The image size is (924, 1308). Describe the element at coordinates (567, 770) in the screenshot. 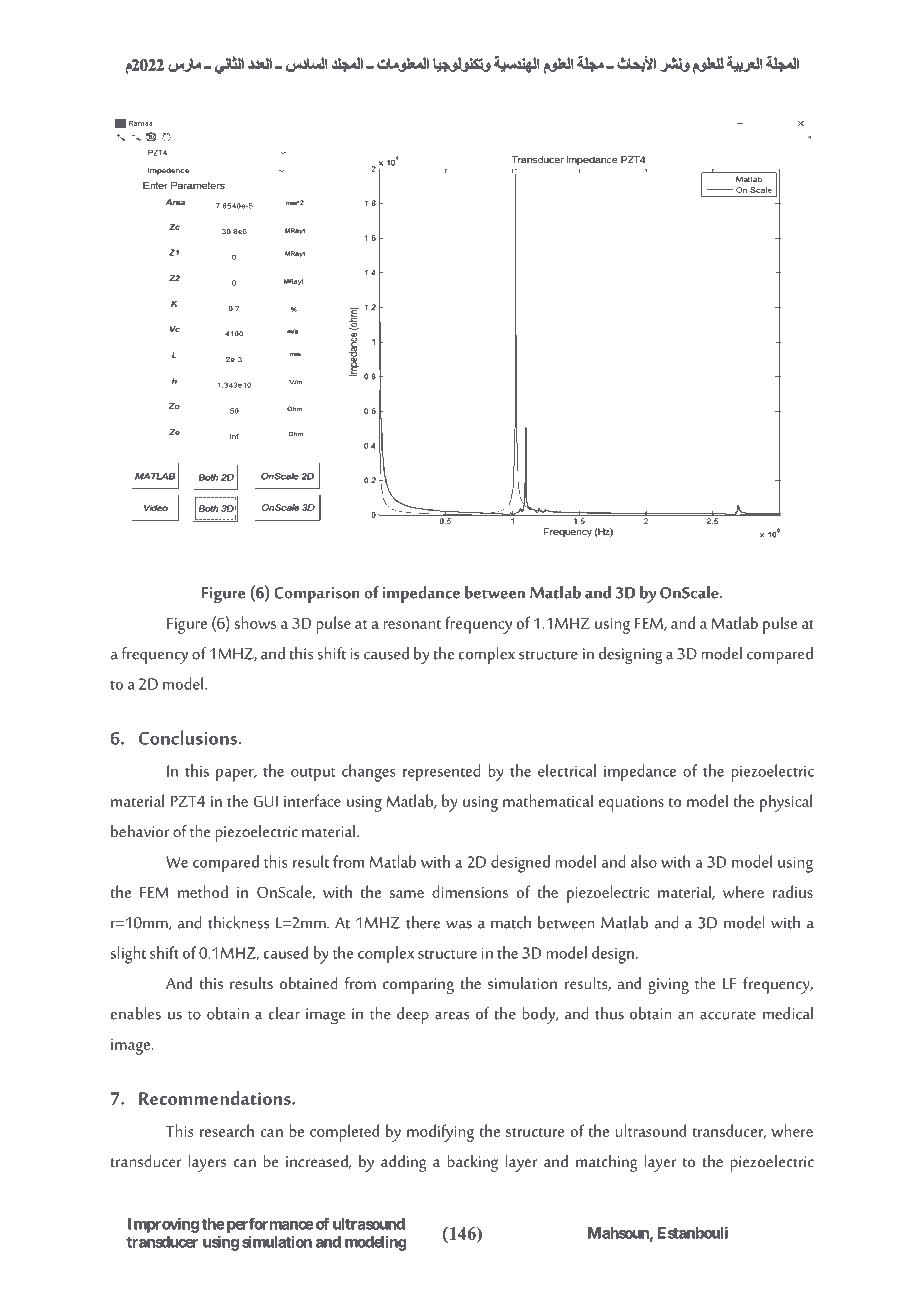

I see `electrical` at that location.
